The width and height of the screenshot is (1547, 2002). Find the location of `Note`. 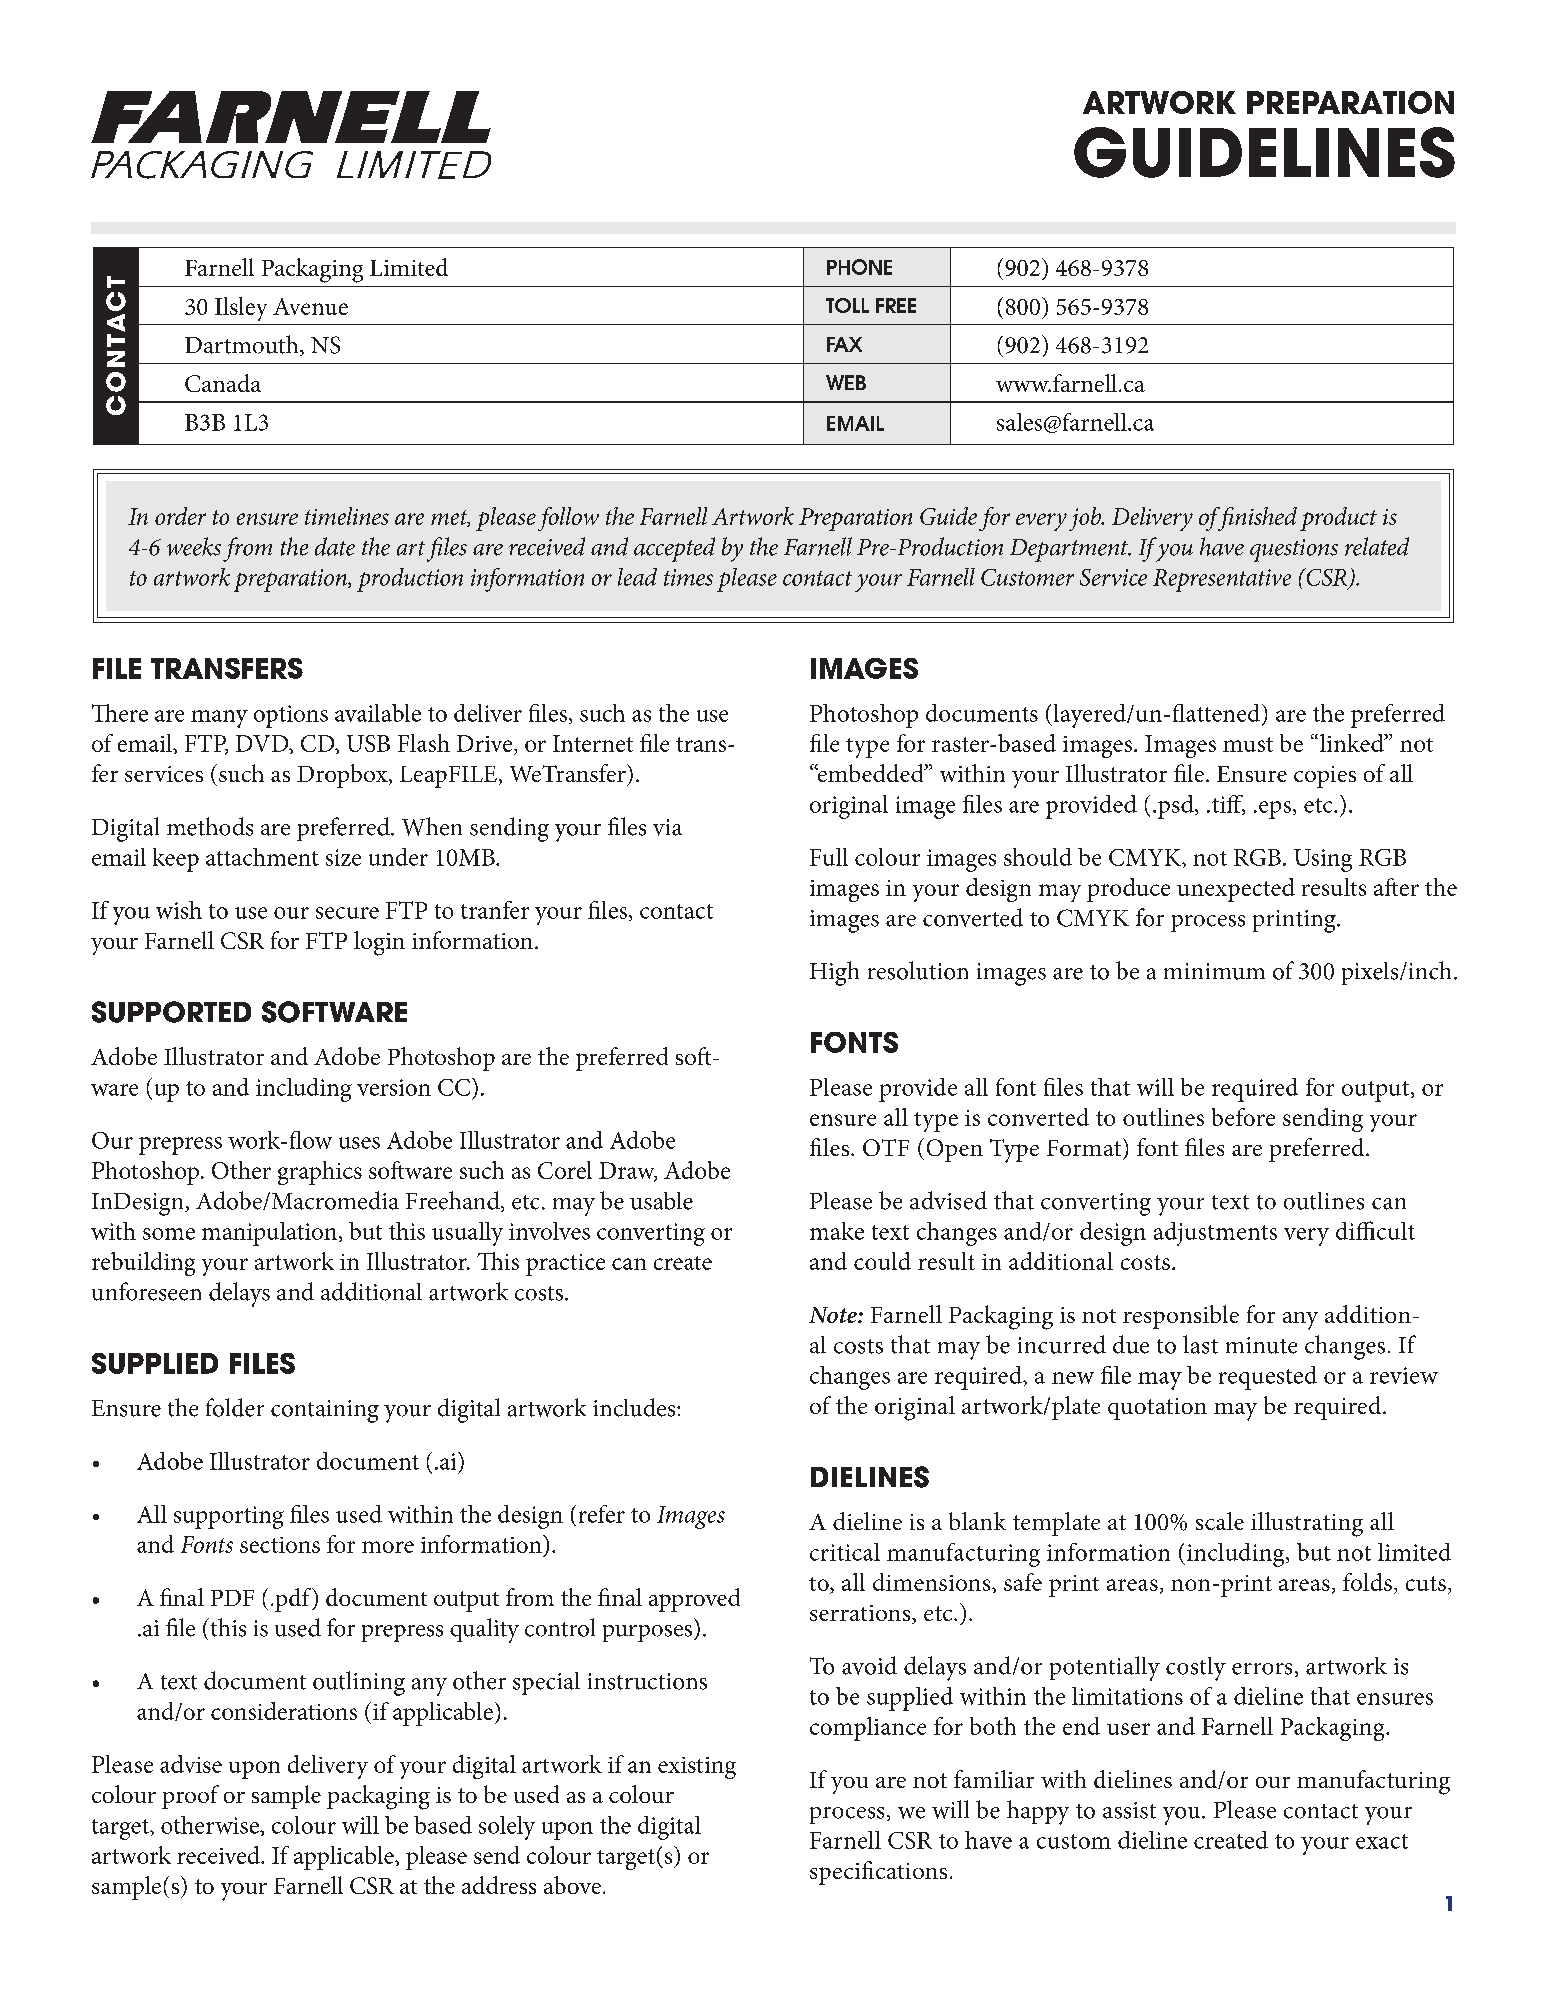

Note is located at coordinates (834, 1315).
